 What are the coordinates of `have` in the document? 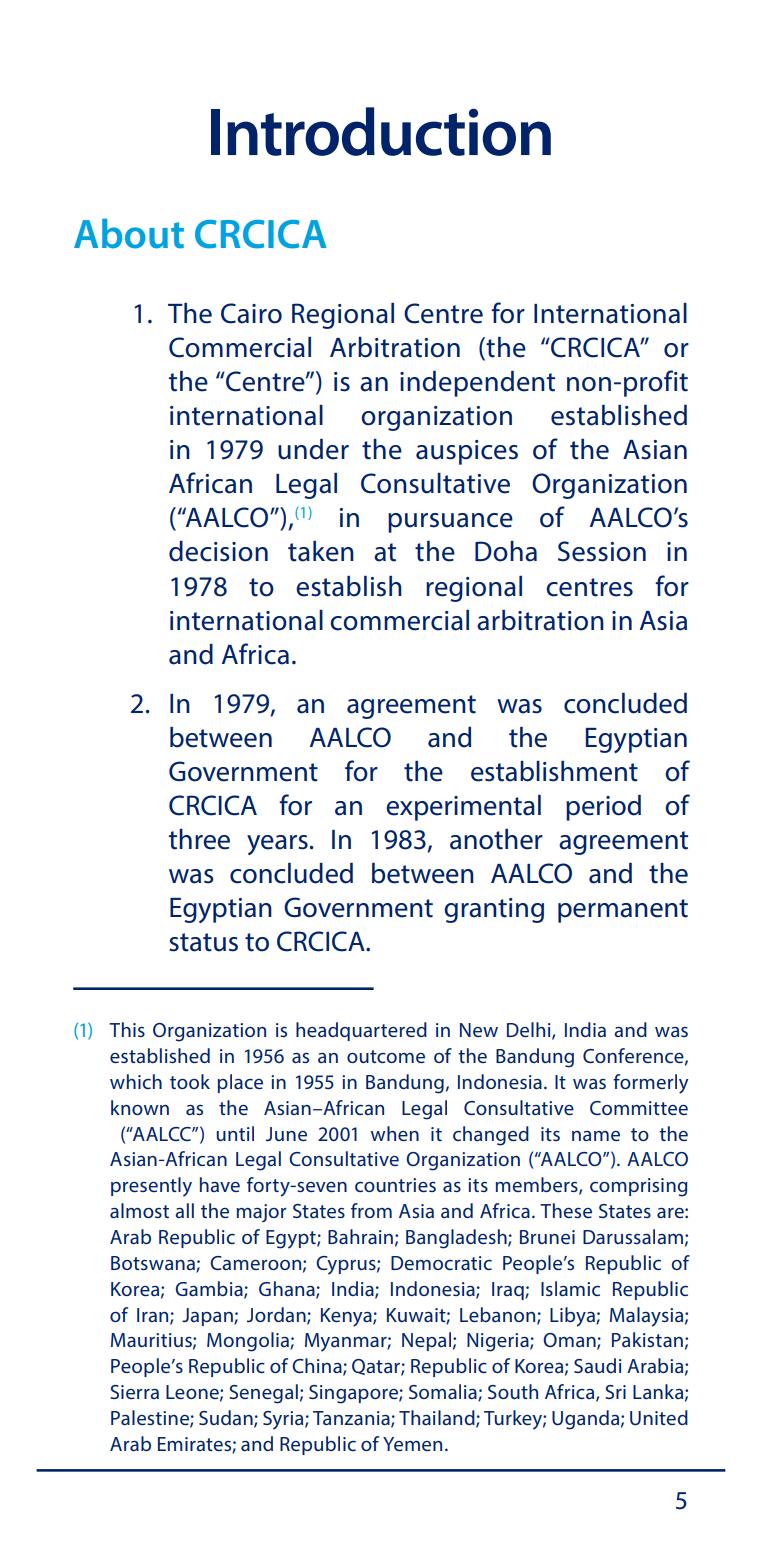 It's located at (220, 1184).
